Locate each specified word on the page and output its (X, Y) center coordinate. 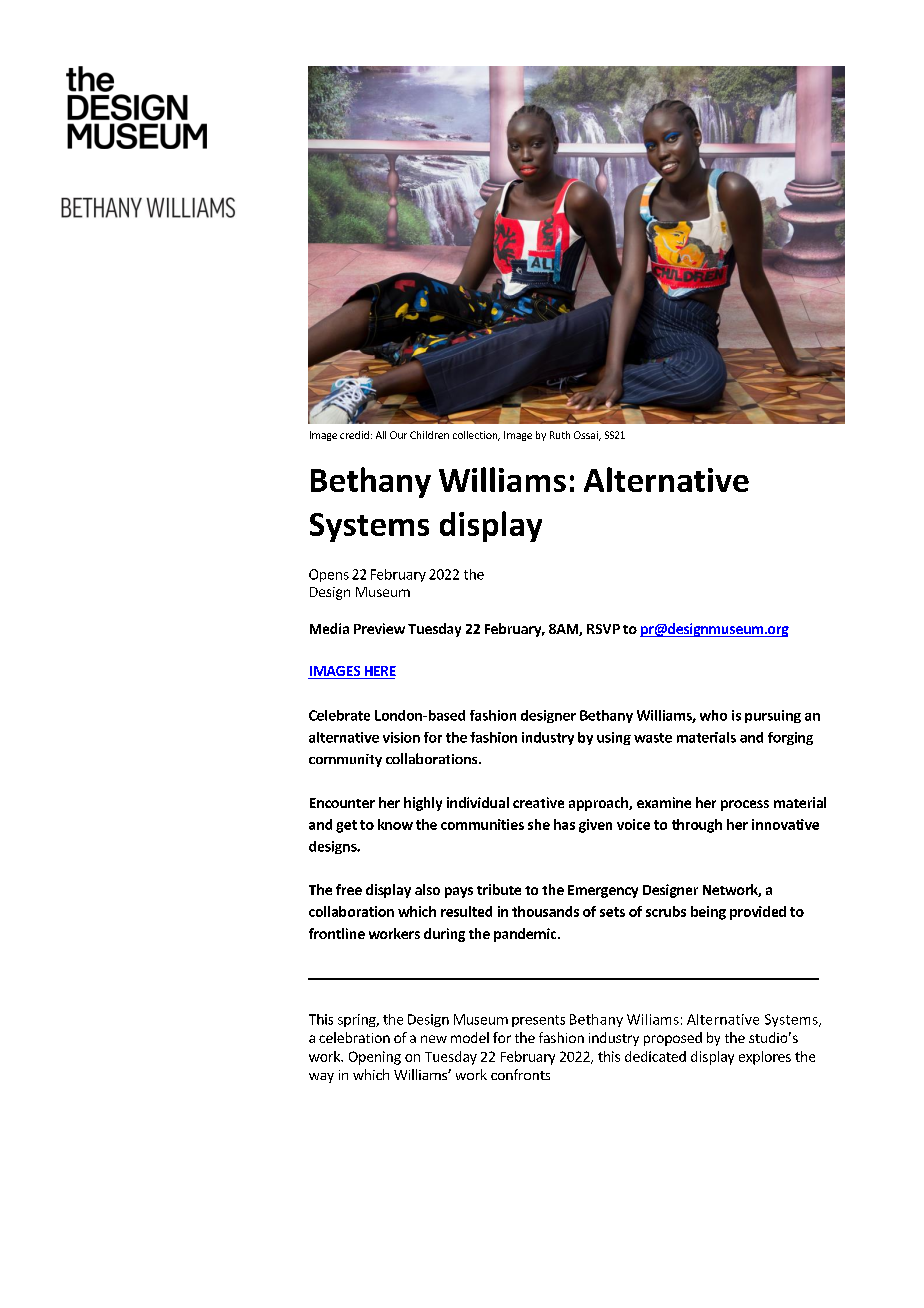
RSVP (603, 629)
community (345, 760)
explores (765, 1058)
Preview (379, 628)
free (349, 889)
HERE (380, 671)
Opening (375, 1058)
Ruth (560, 435)
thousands (545, 911)
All (381, 435)
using (614, 738)
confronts (520, 1074)
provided (758, 913)
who (713, 715)
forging (790, 738)
